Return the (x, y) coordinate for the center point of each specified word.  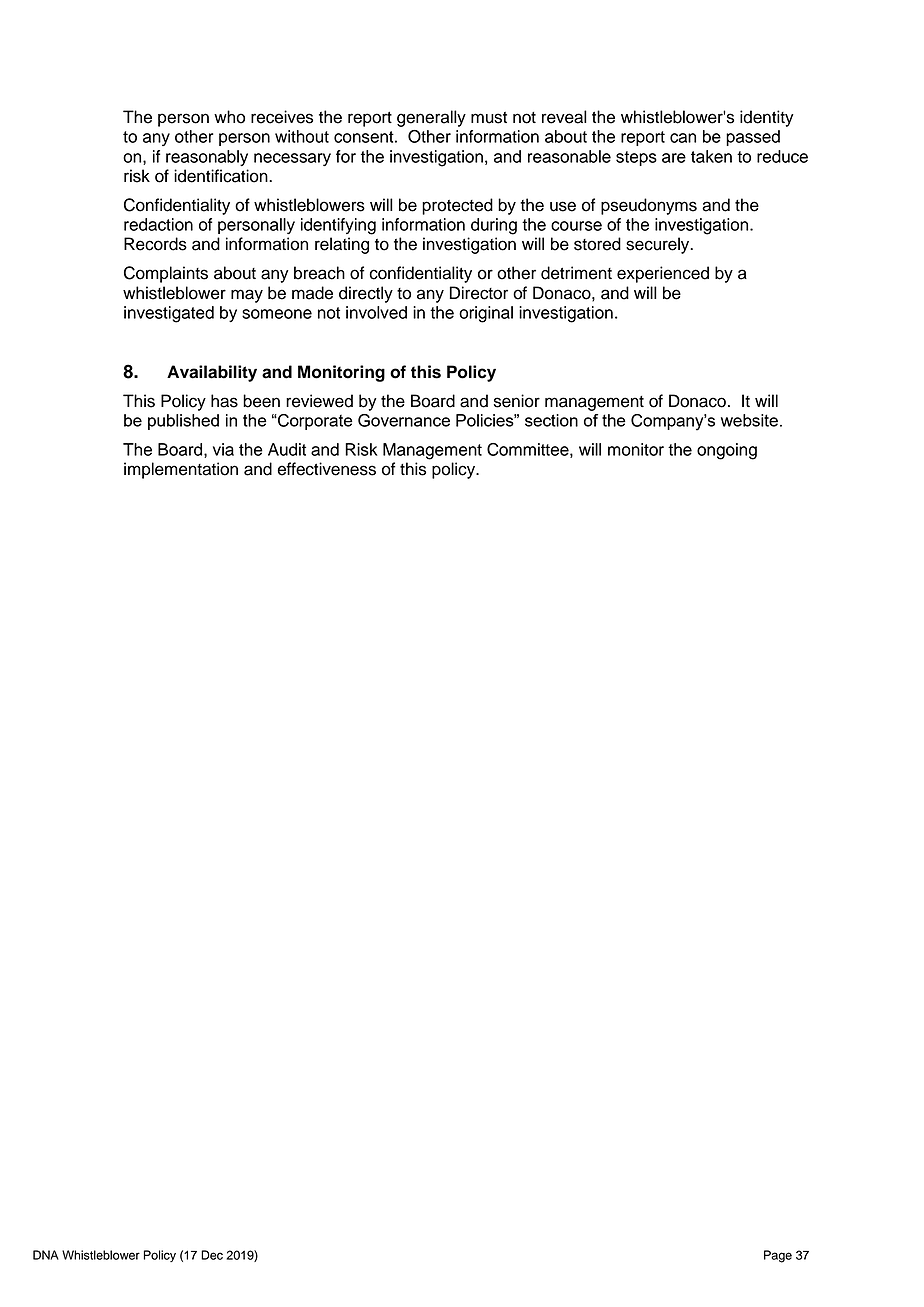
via (223, 449)
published (183, 422)
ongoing (727, 451)
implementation (181, 470)
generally (431, 118)
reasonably (207, 158)
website (749, 420)
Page (778, 1256)
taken (711, 156)
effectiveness (326, 469)
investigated (169, 314)
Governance (404, 420)
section (551, 420)
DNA (46, 1255)
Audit (287, 449)
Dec (212, 1255)
